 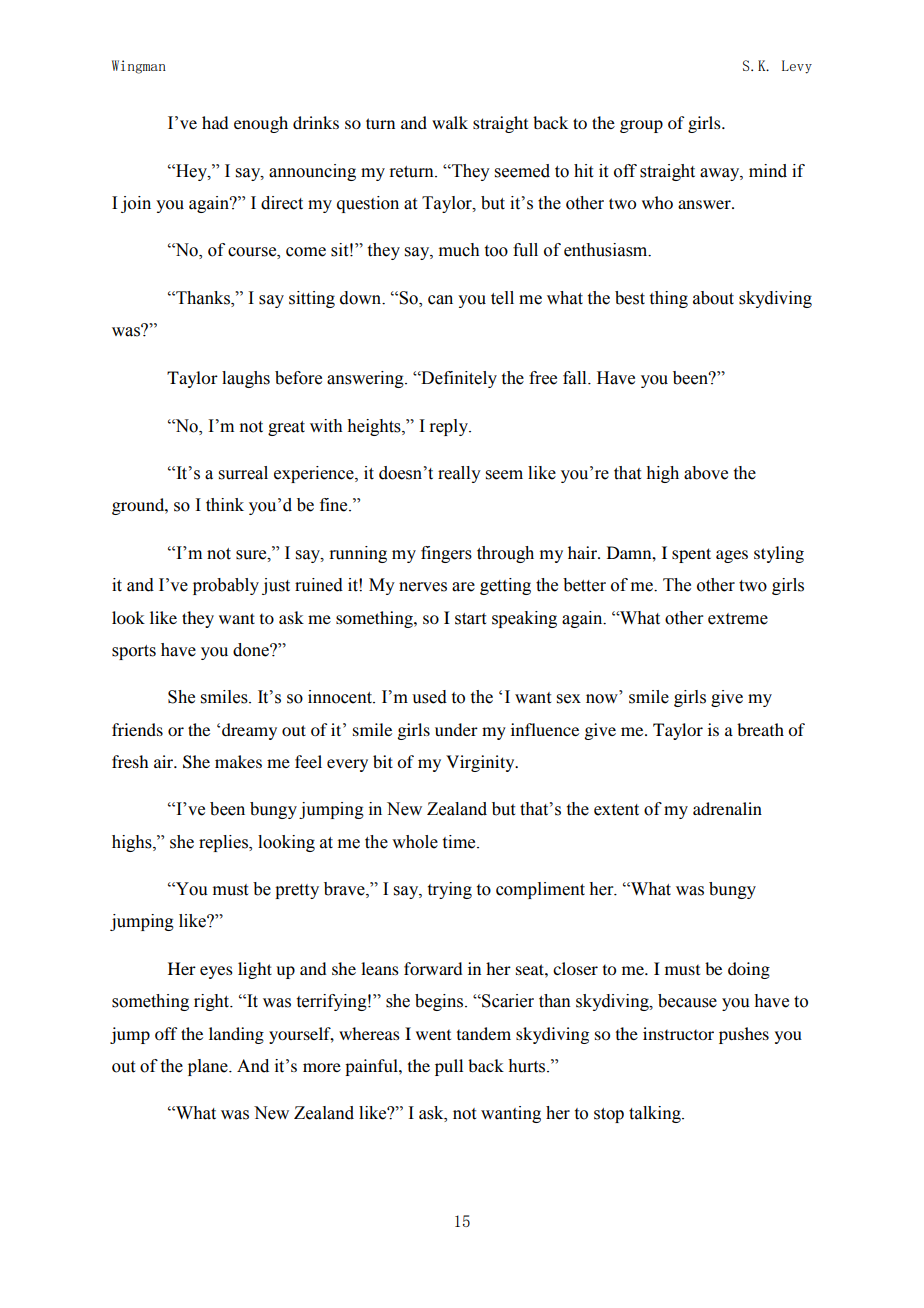 What do you see at coordinates (215, 122) in the screenshot?
I see `had` at bounding box center [215, 122].
